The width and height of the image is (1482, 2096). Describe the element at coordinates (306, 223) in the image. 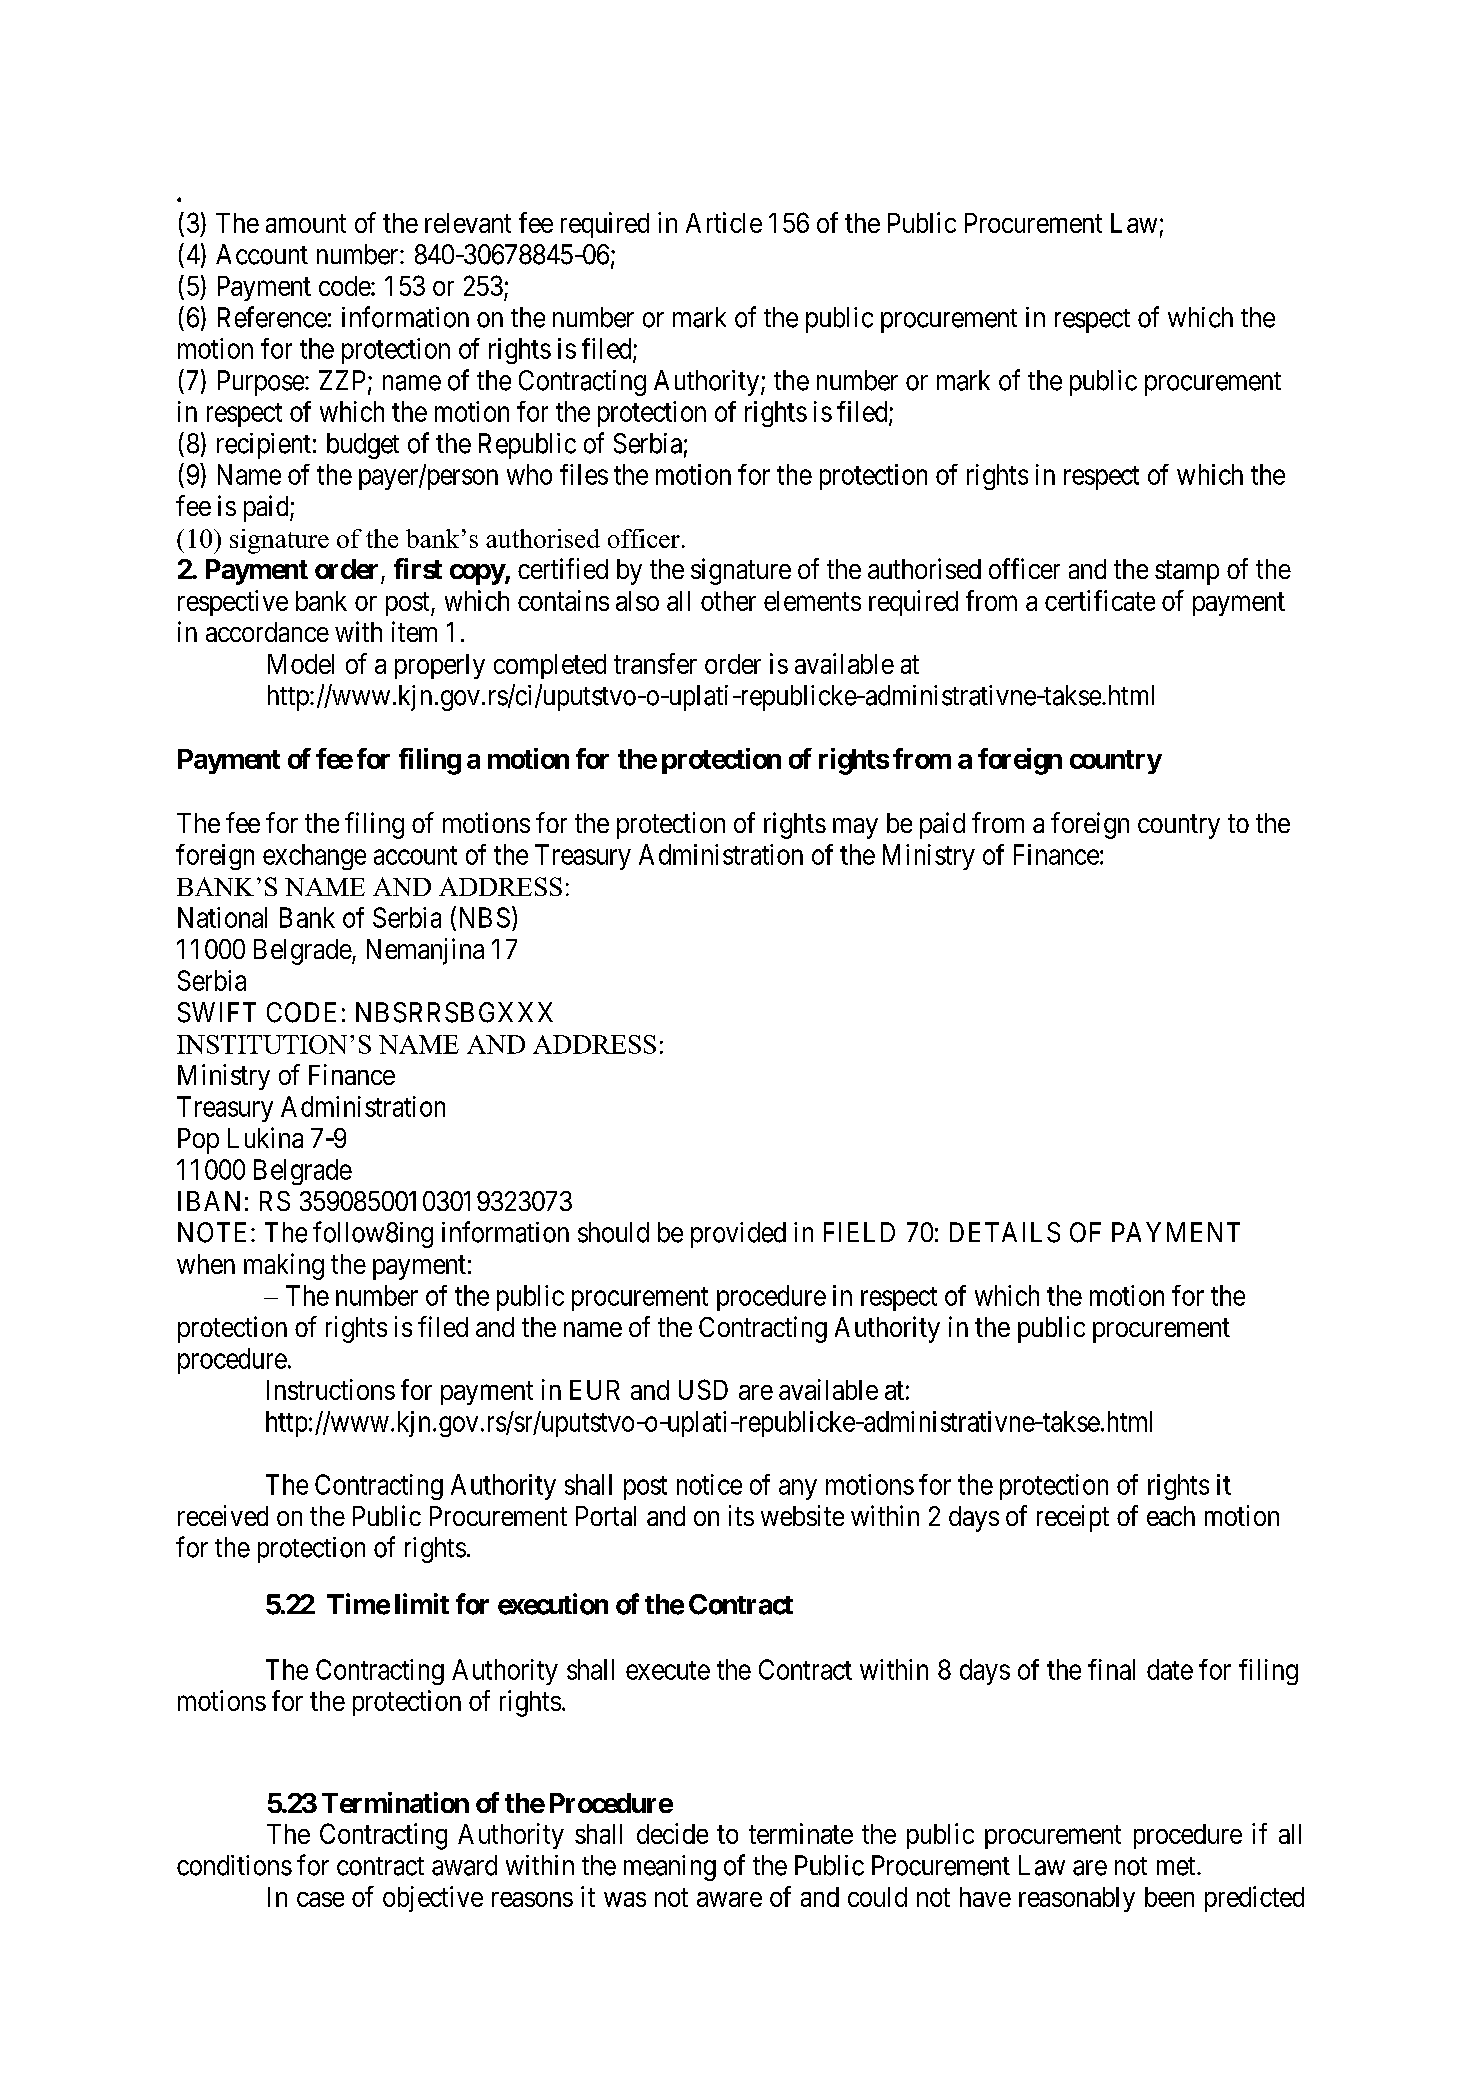

I see `amount` at that location.
